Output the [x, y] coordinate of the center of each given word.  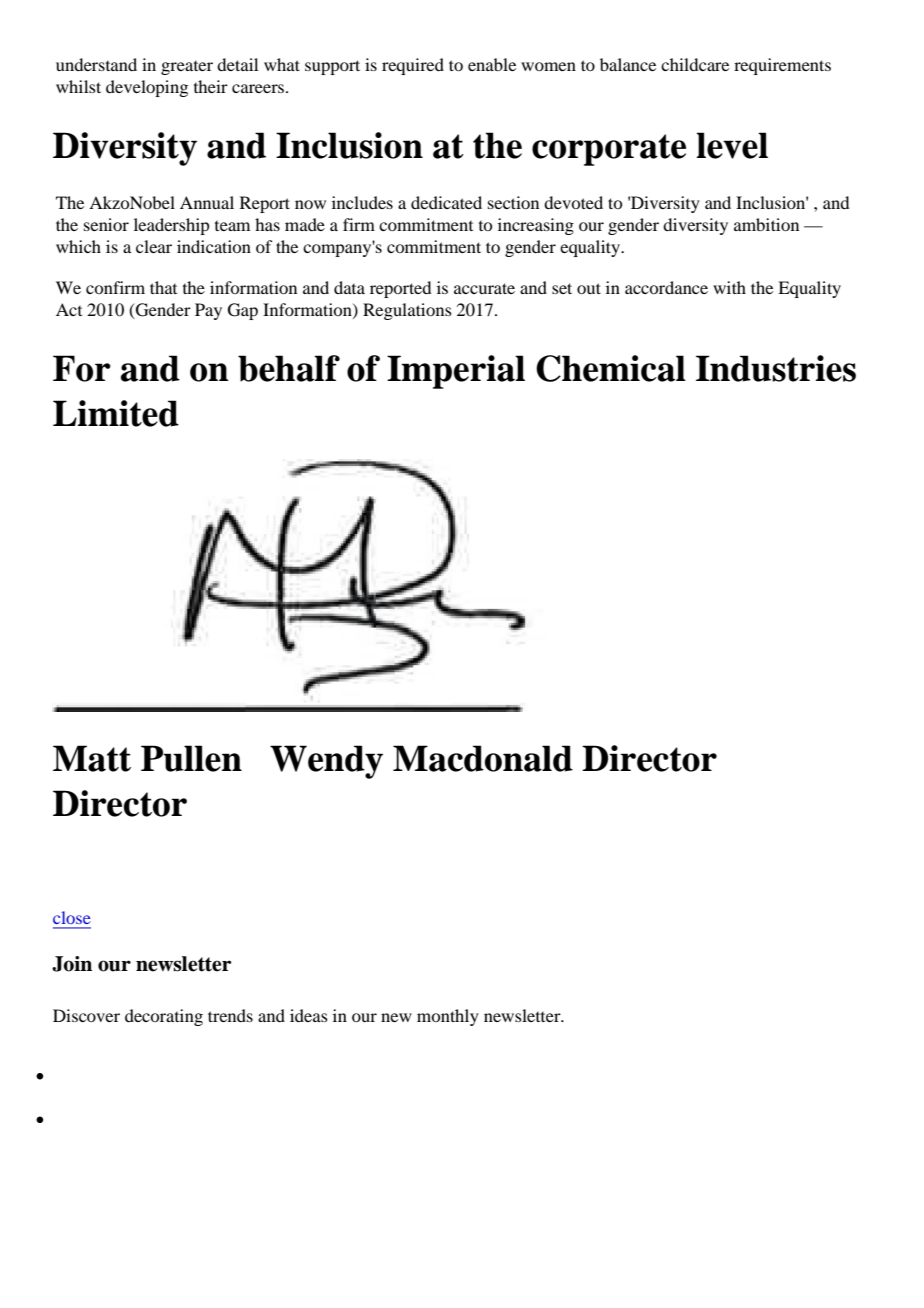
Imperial [456, 372]
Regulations [407, 311]
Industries [776, 368]
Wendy [326, 762]
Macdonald [483, 758]
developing [147, 88]
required [413, 66]
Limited [116, 413]
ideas [309, 1015]
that [163, 287]
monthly [448, 1017]
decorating [164, 1017]
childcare [695, 64]
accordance [666, 287]
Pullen [191, 758]
